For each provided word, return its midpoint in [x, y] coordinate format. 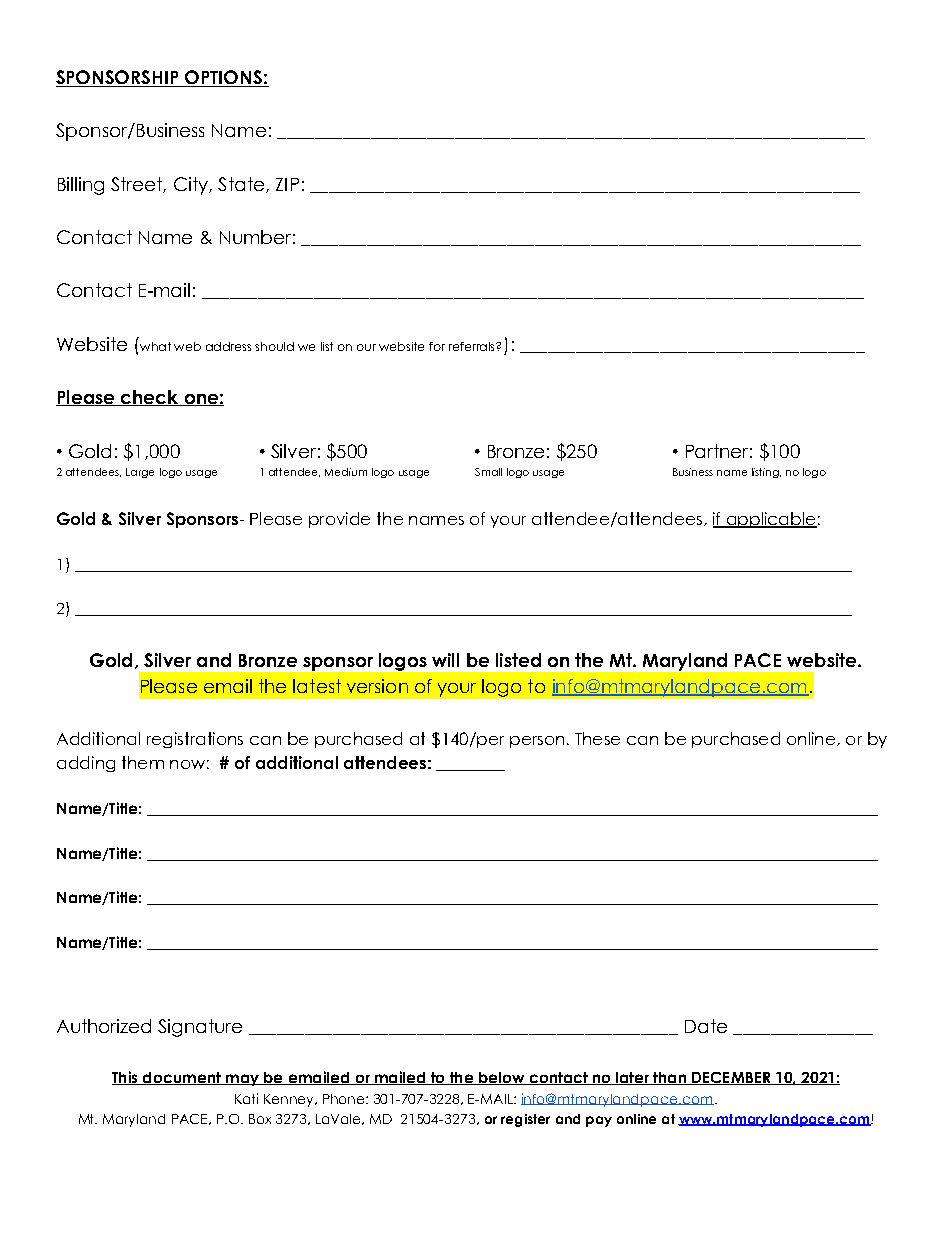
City [192, 186]
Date [706, 1026]
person [537, 742]
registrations [195, 740]
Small [488, 472]
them [143, 762]
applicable [770, 520]
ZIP [287, 184]
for [437, 346]
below [502, 1078]
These [597, 738]
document [182, 1078]
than [670, 1078]
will [445, 660]
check [150, 398]
